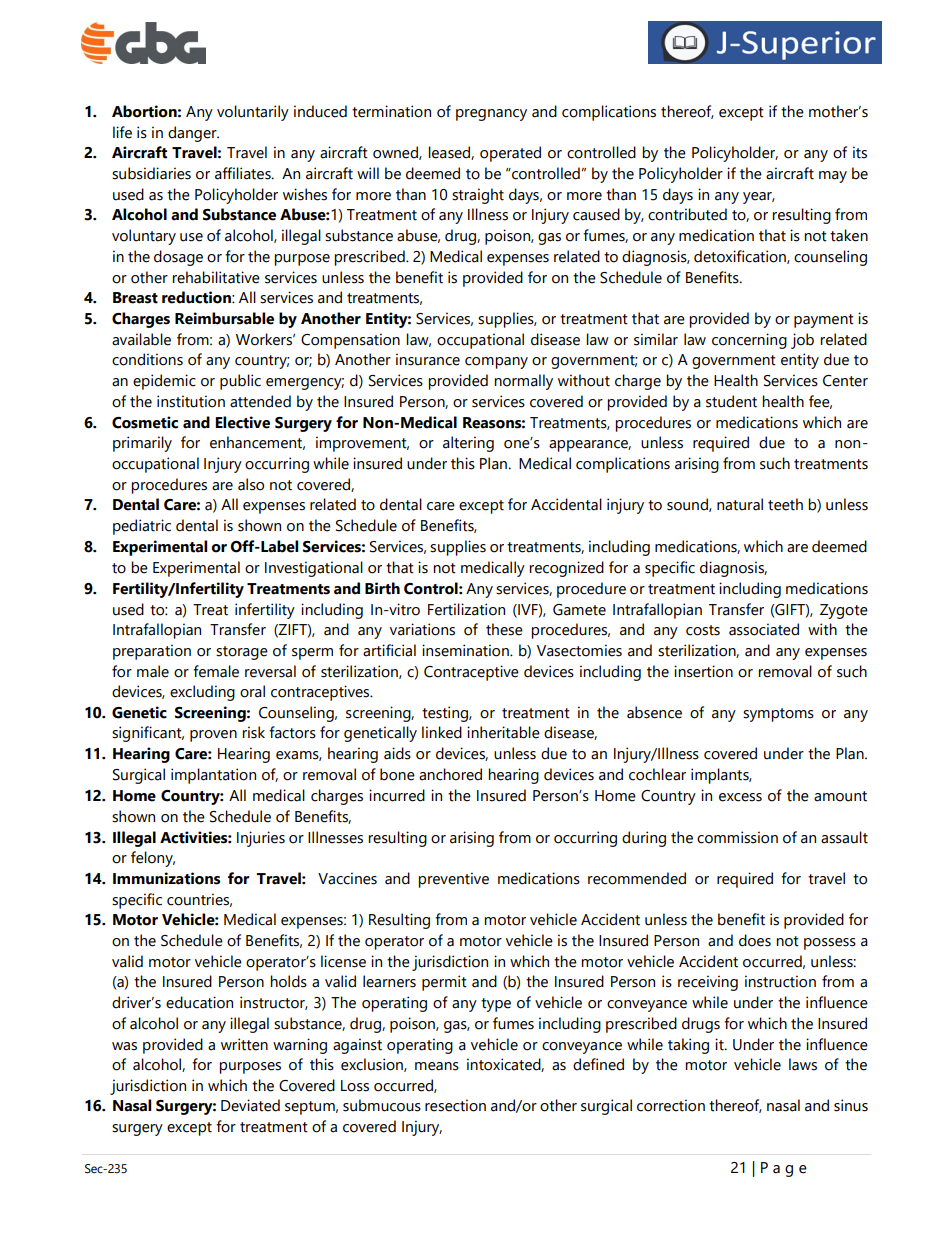 The image size is (952, 1233). Describe the element at coordinates (437, 1066) in the screenshot. I see `means` at that location.
